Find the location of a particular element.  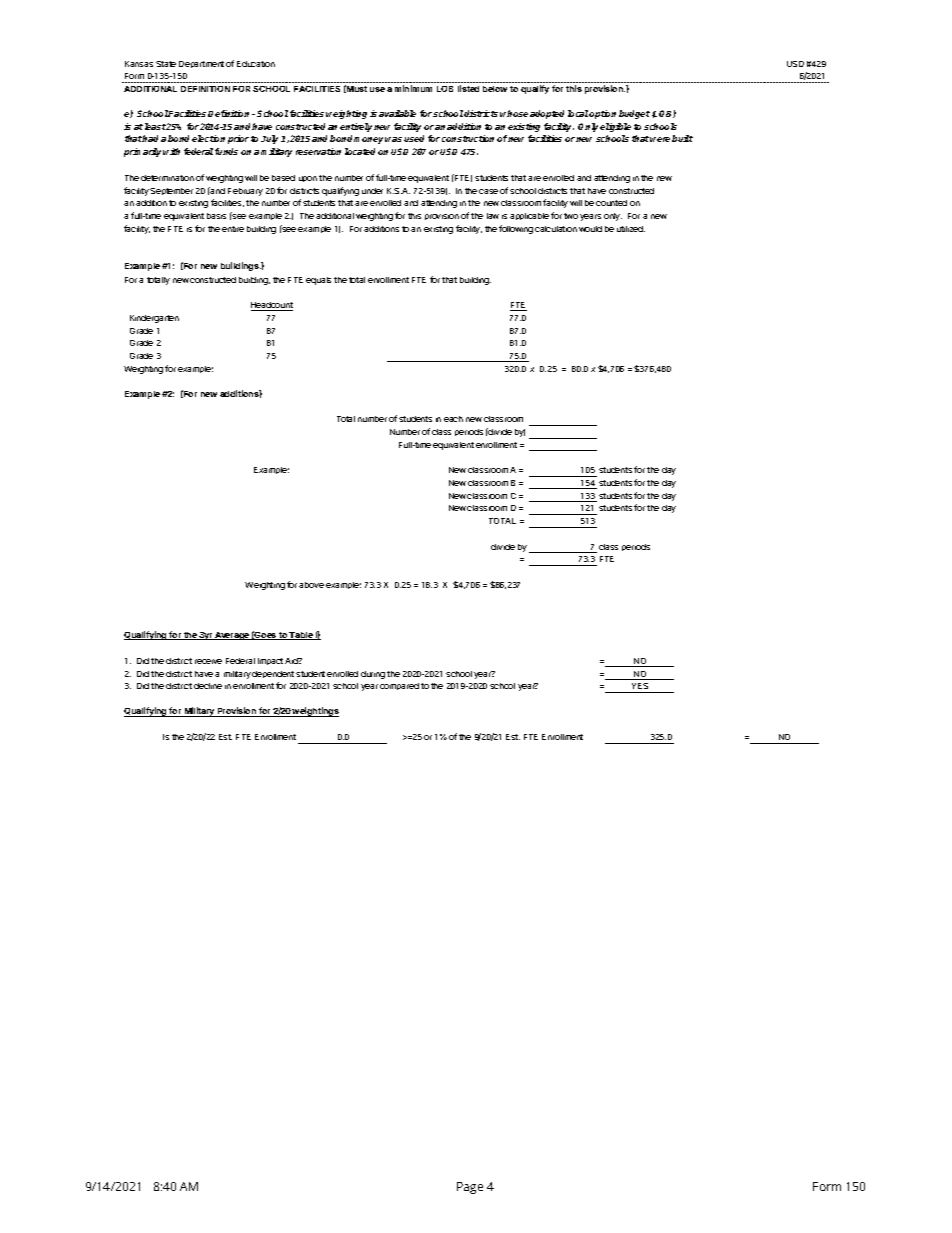

during is located at coordinates (373, 675).
